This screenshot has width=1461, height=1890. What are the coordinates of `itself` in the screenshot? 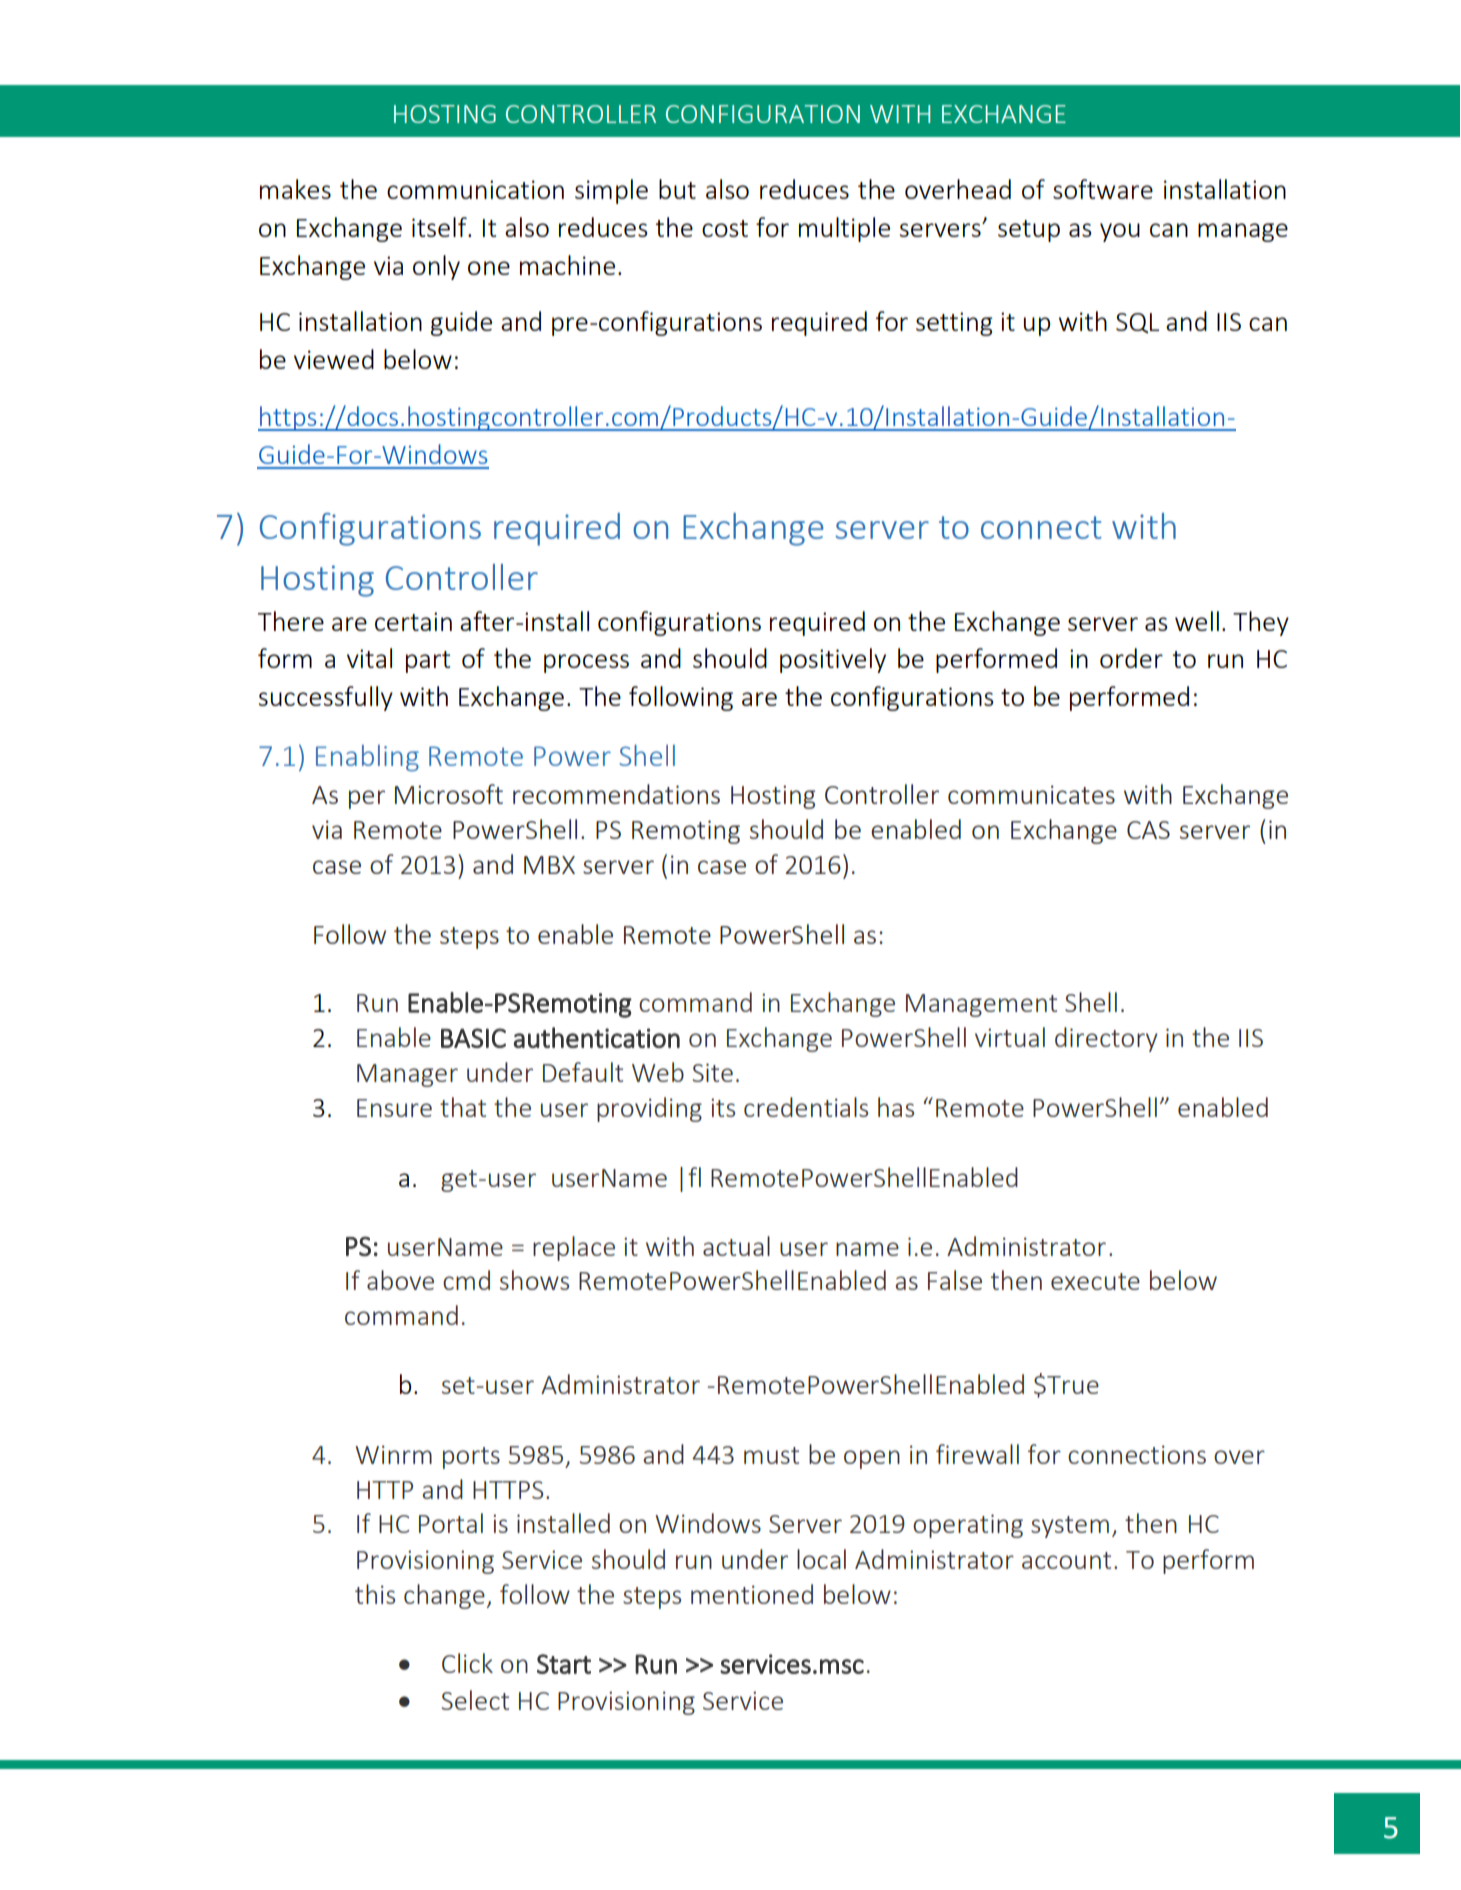 It's located at (440, 227).
